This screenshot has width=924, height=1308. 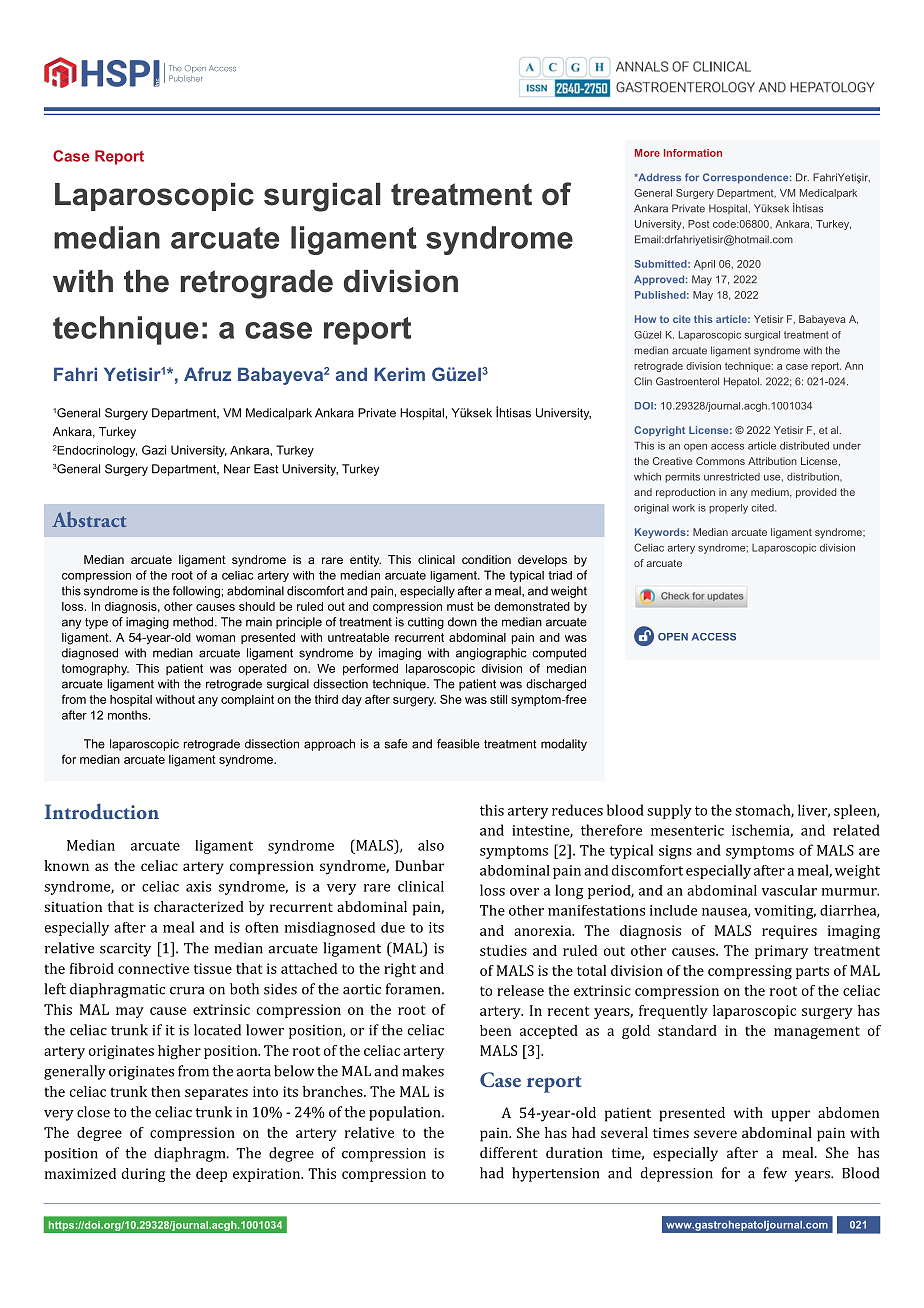 I want to click on during, so click(x=143, y=1175).
